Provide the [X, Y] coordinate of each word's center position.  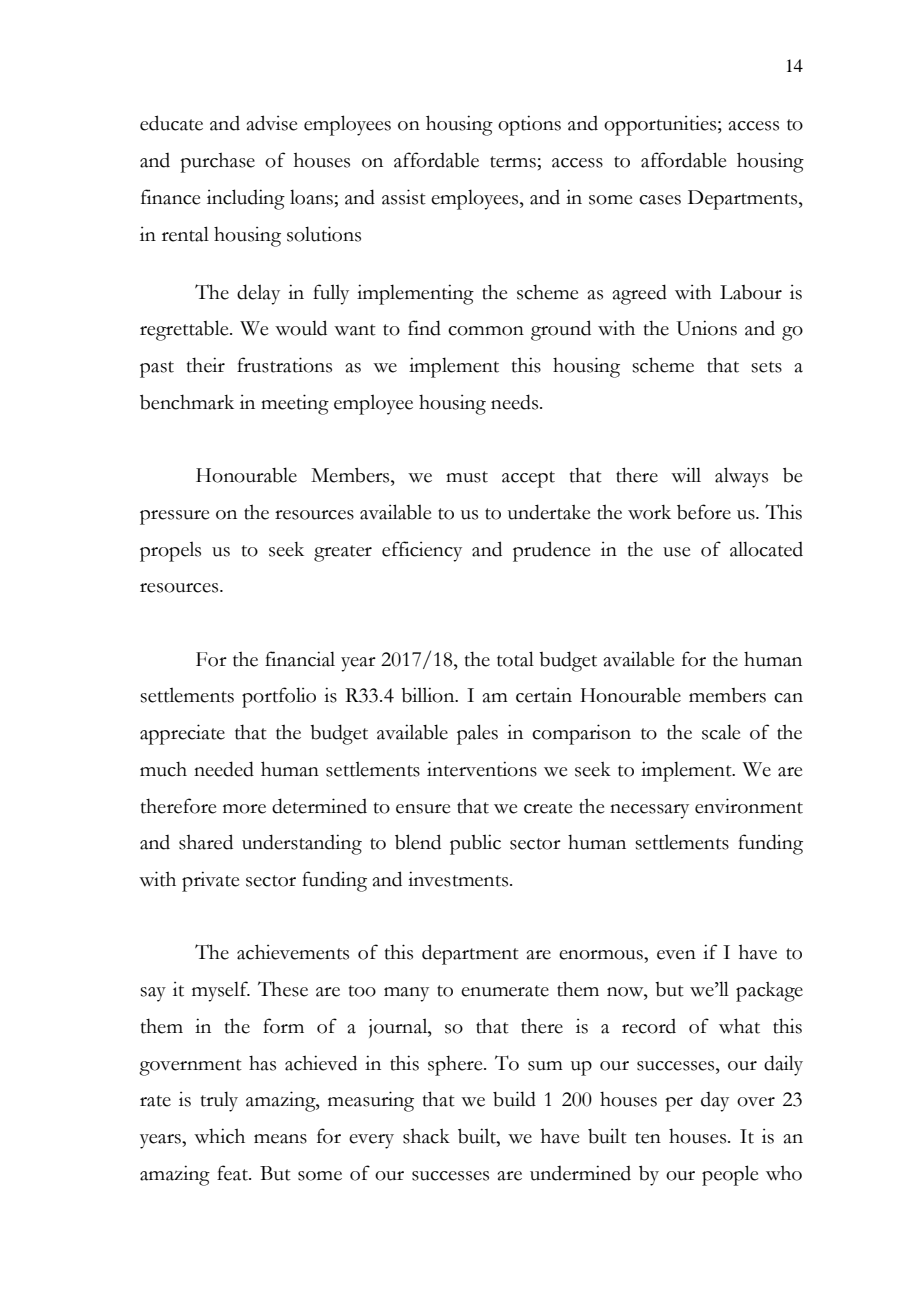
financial [300, 659]
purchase [217, 162]
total [515, 659]
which [219, 1136]
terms [513, 162]
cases [660, 200]
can [788, 698]
